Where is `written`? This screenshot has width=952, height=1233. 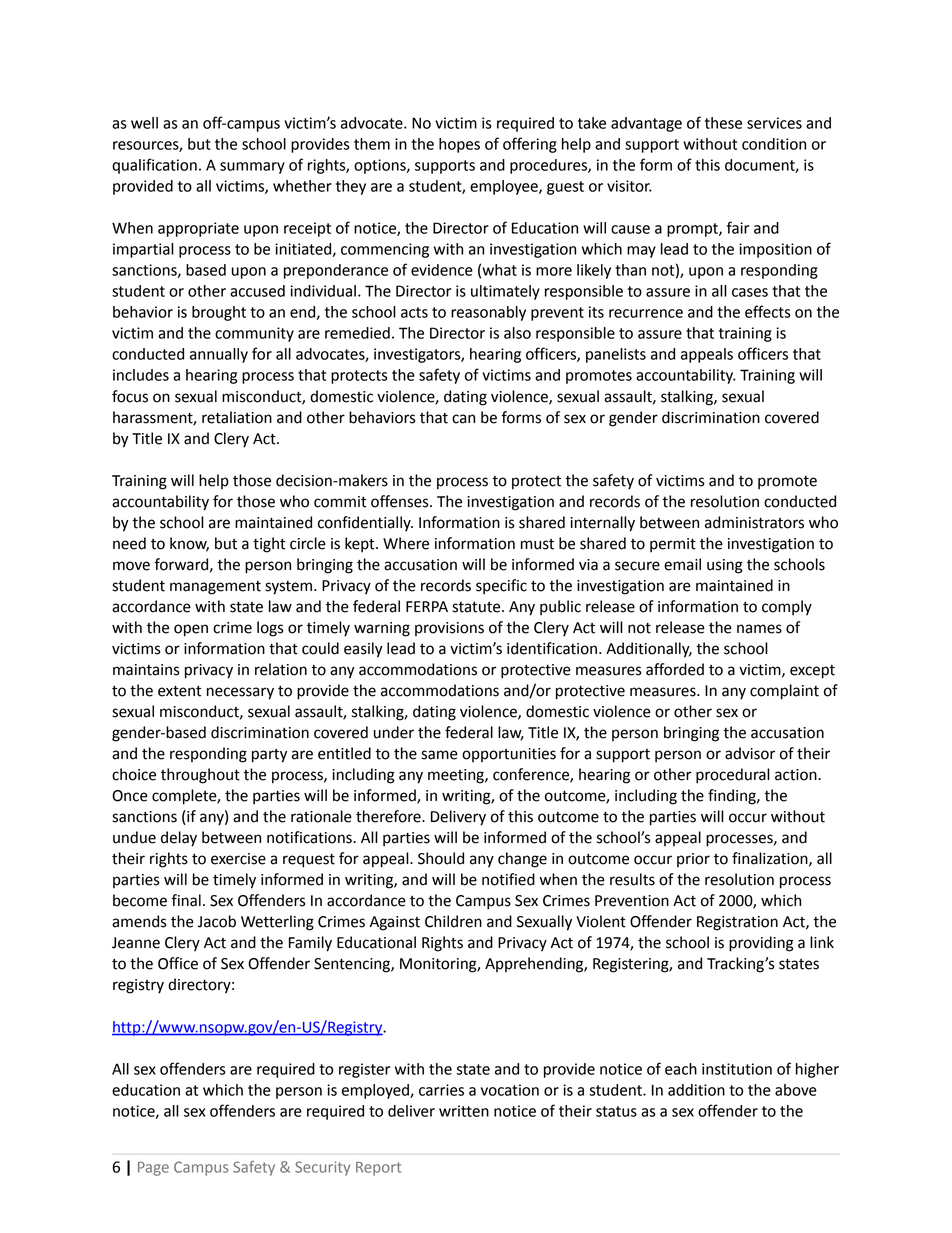
written is located at coordinates (464, 1111).
